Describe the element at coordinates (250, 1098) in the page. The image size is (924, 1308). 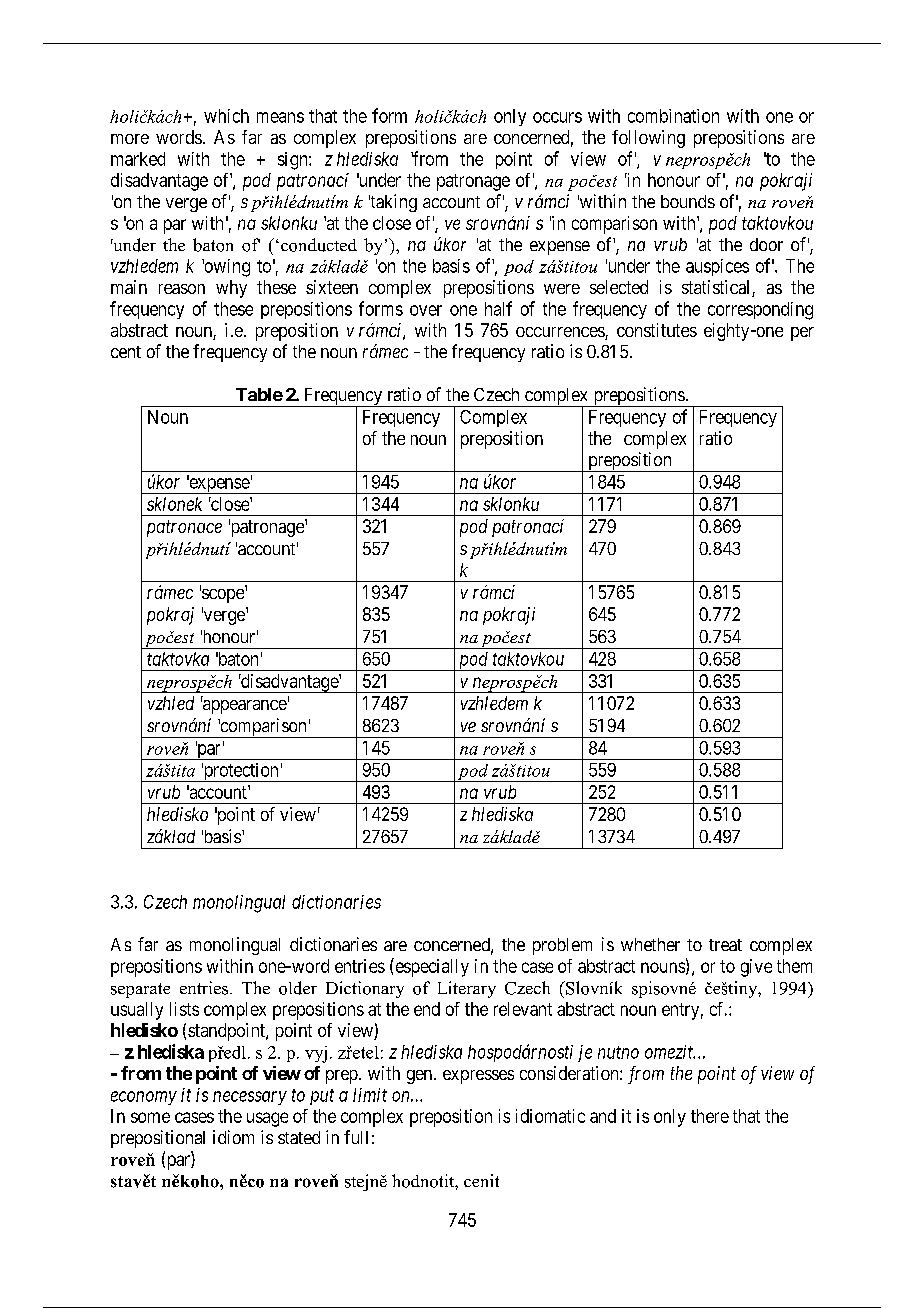
I see `necessary` at that location.
